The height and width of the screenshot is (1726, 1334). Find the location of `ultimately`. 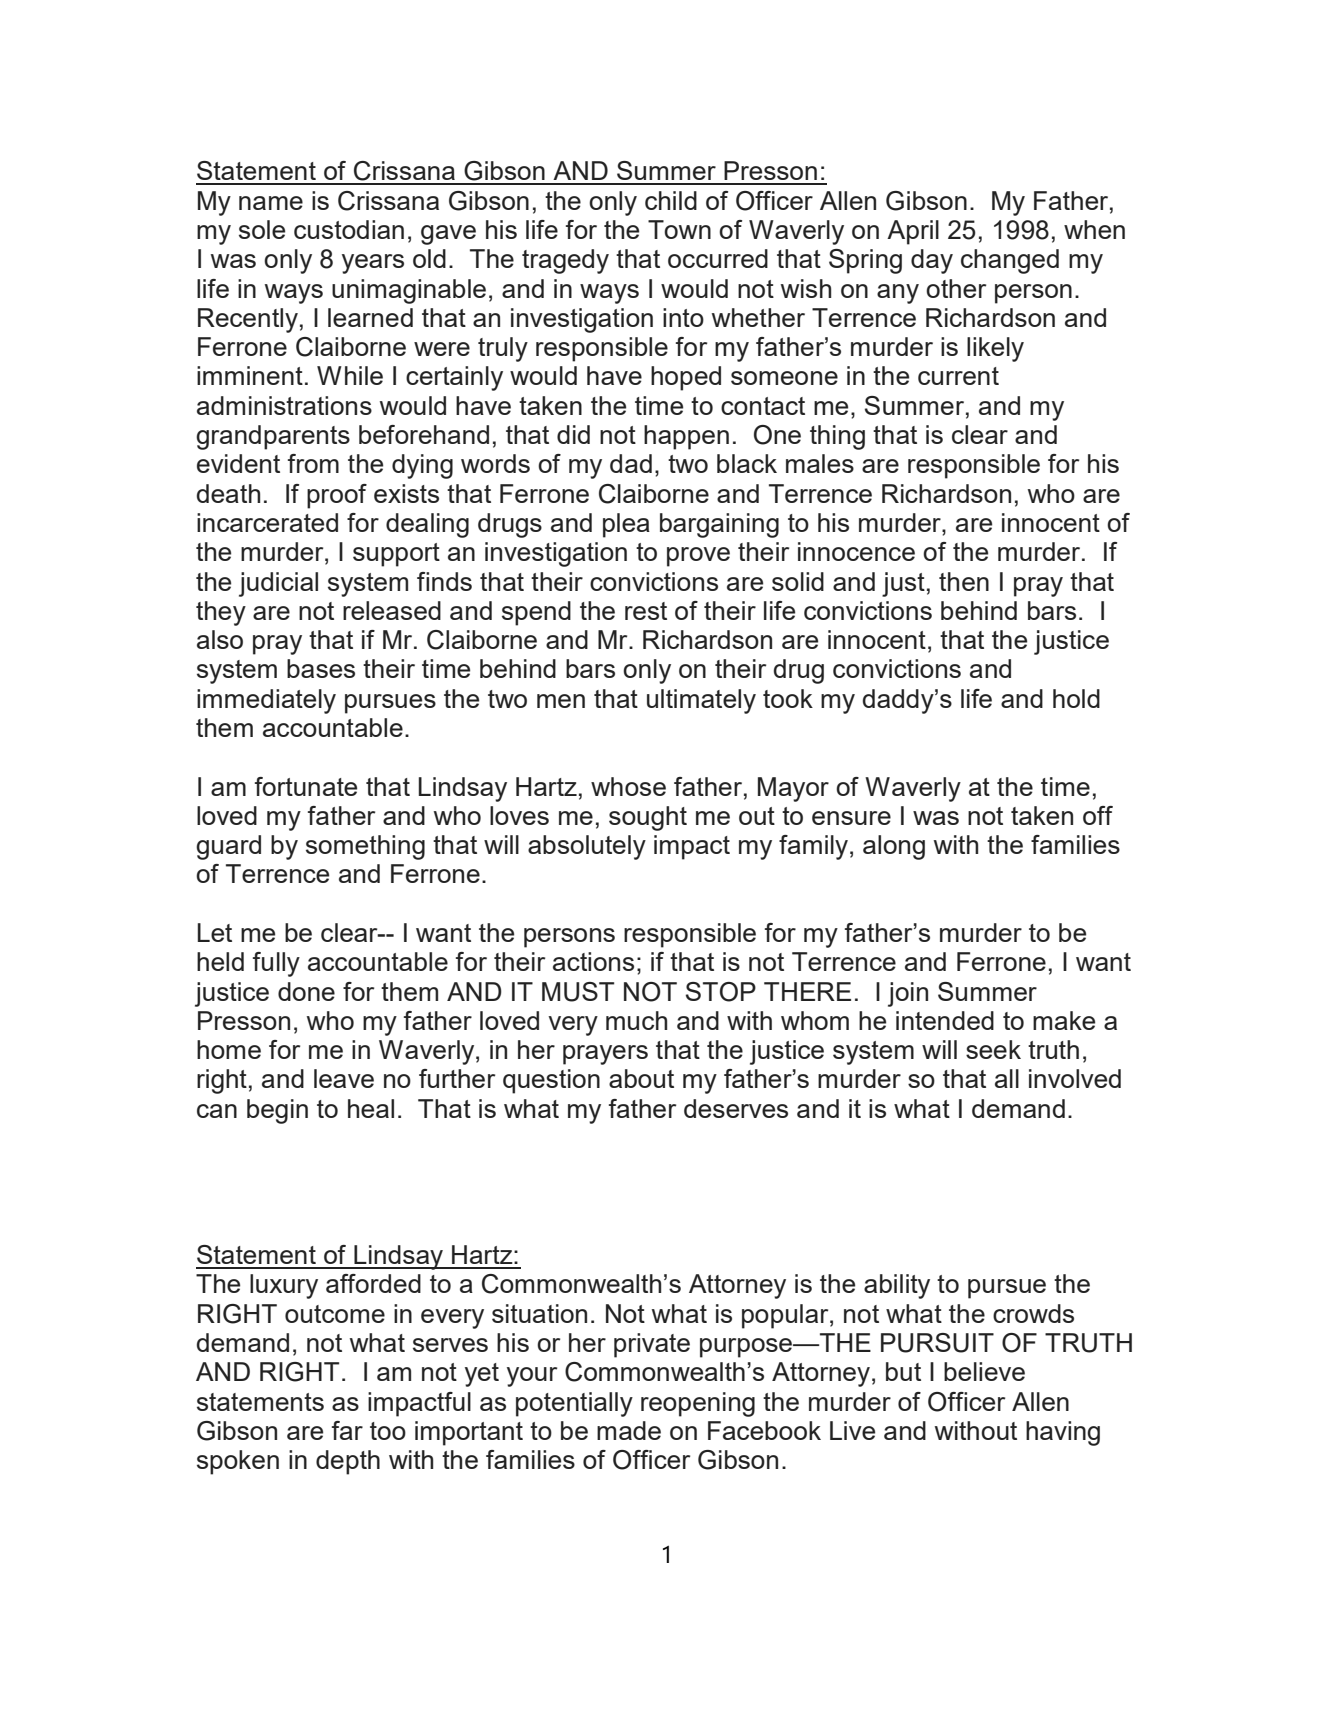

ultimately is located at coordinates (701, 701).
